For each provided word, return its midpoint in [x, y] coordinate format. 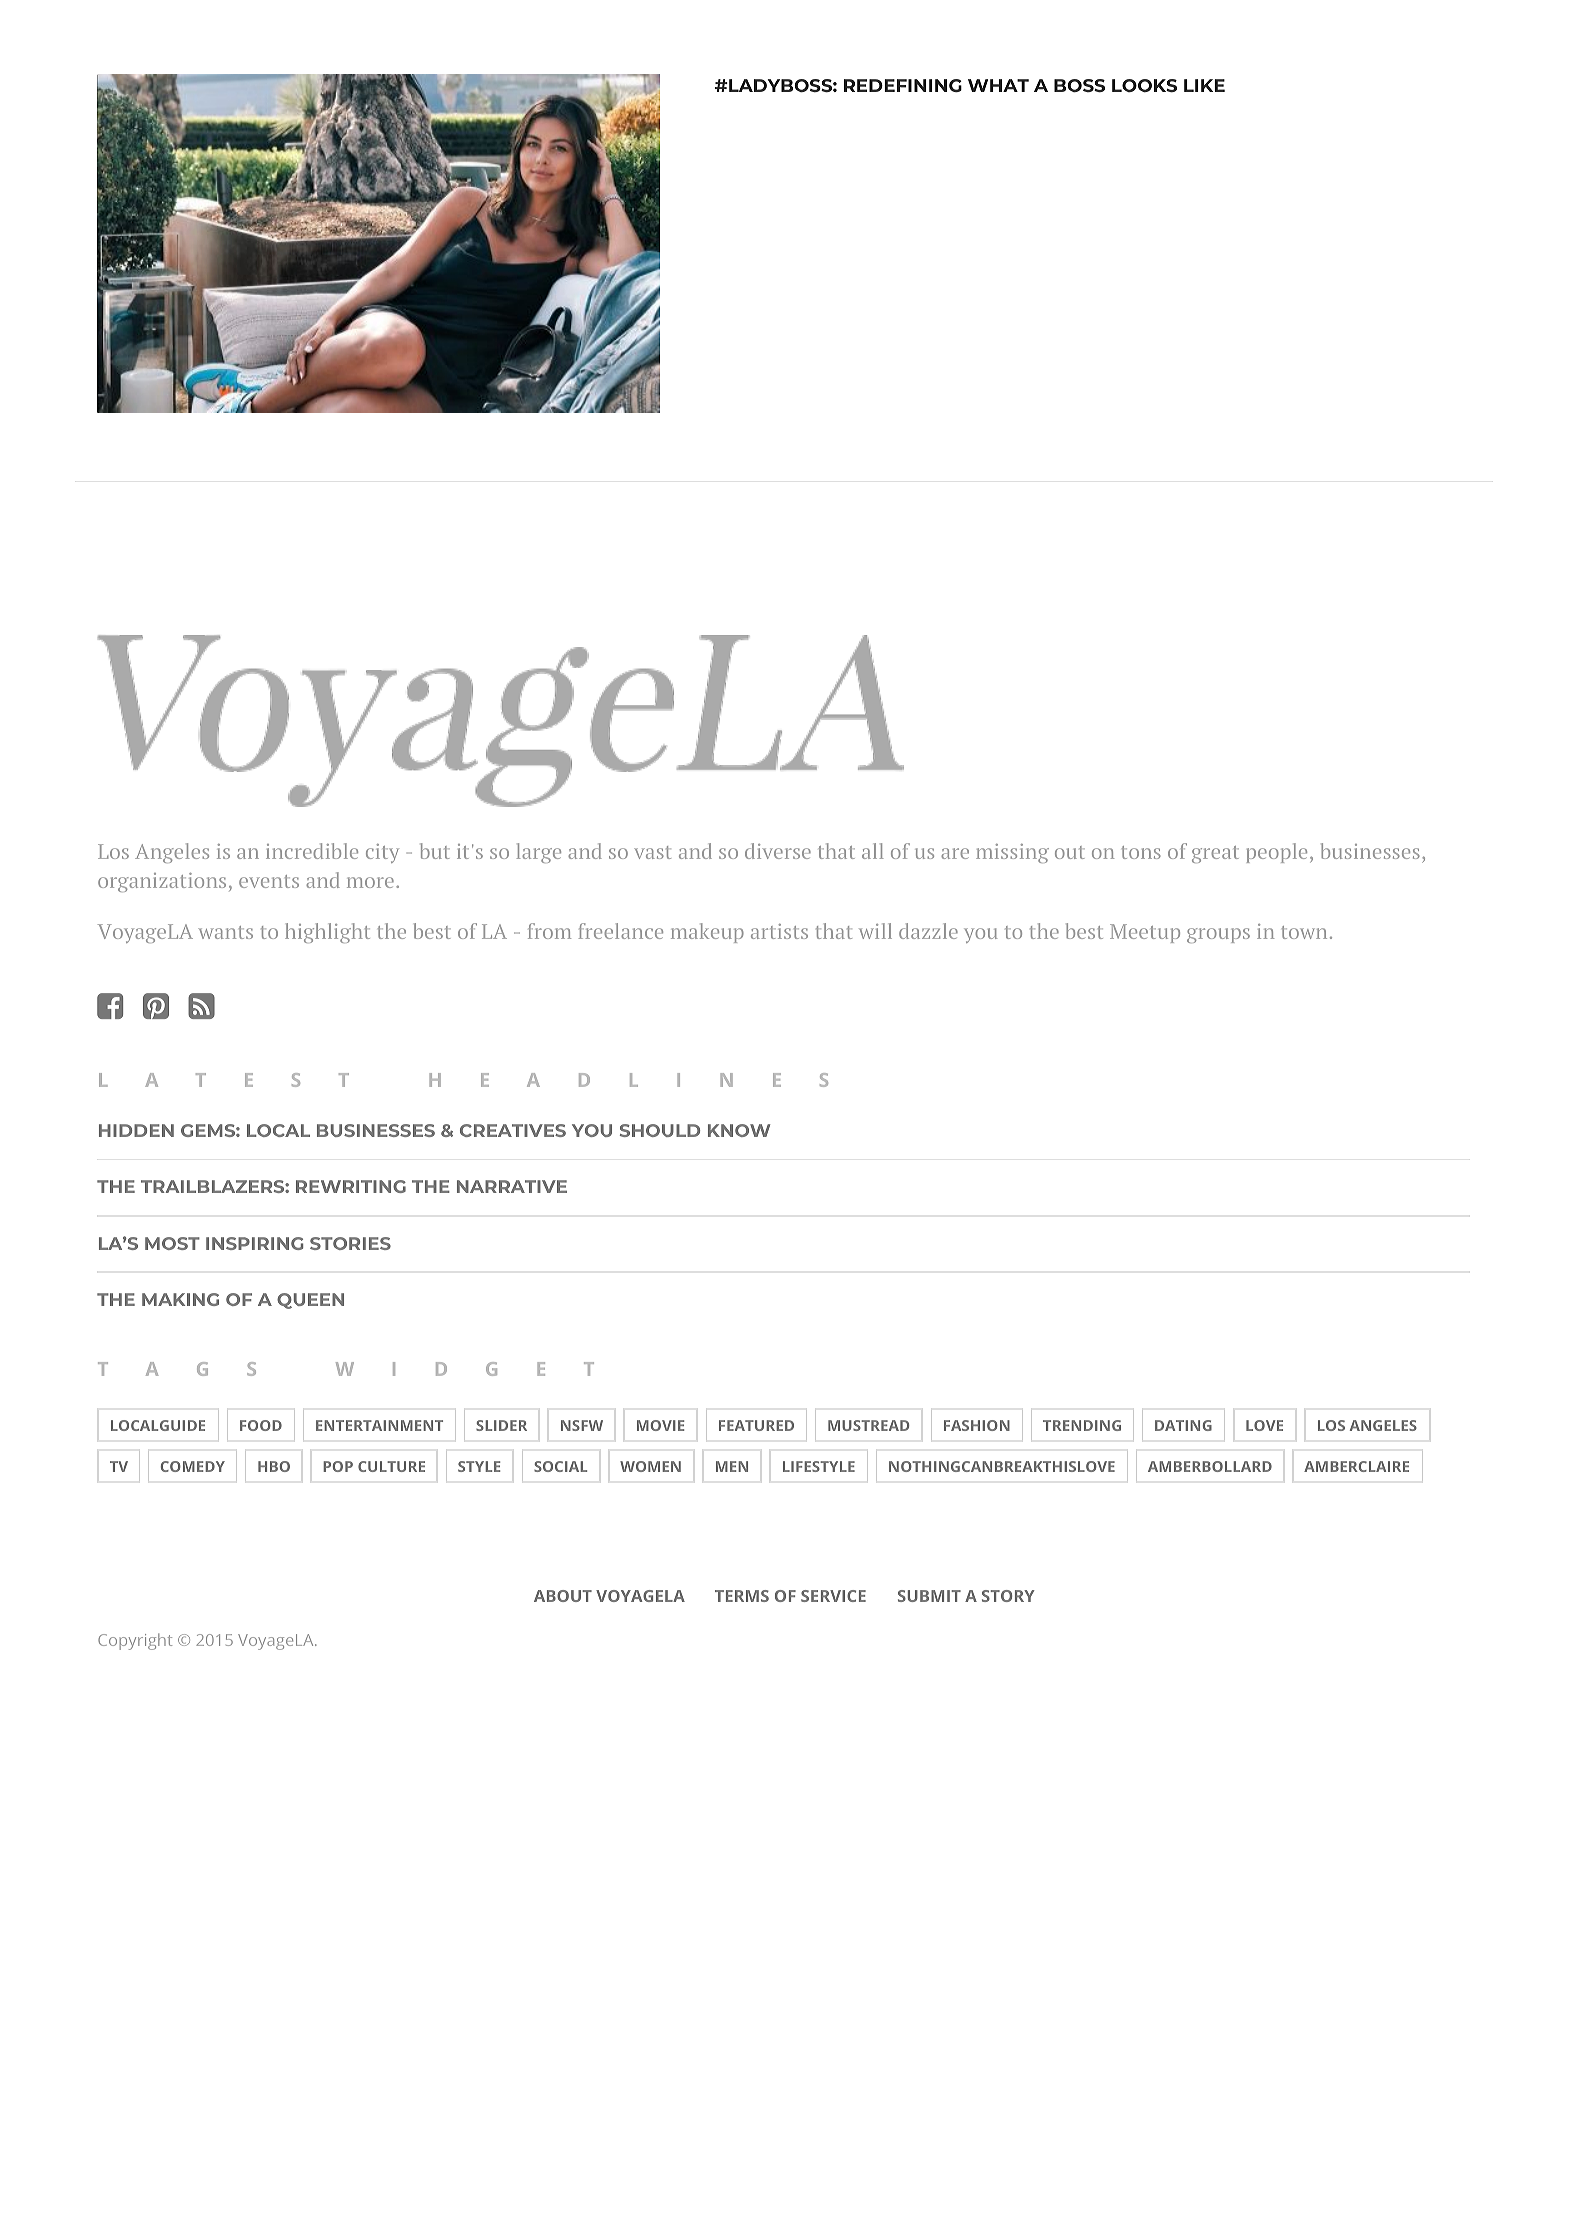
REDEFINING [903, 85]
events [269, 881]
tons [1141, 852]
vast [652, 852]
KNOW [739, 1130]
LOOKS [1144, 85]
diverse [778, 851]
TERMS [742, 1596]
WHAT [998, 85]
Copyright [135, 1641]
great [1215, 854]
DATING [1183, 1425]
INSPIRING [254, 1243]
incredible [312, 851]
